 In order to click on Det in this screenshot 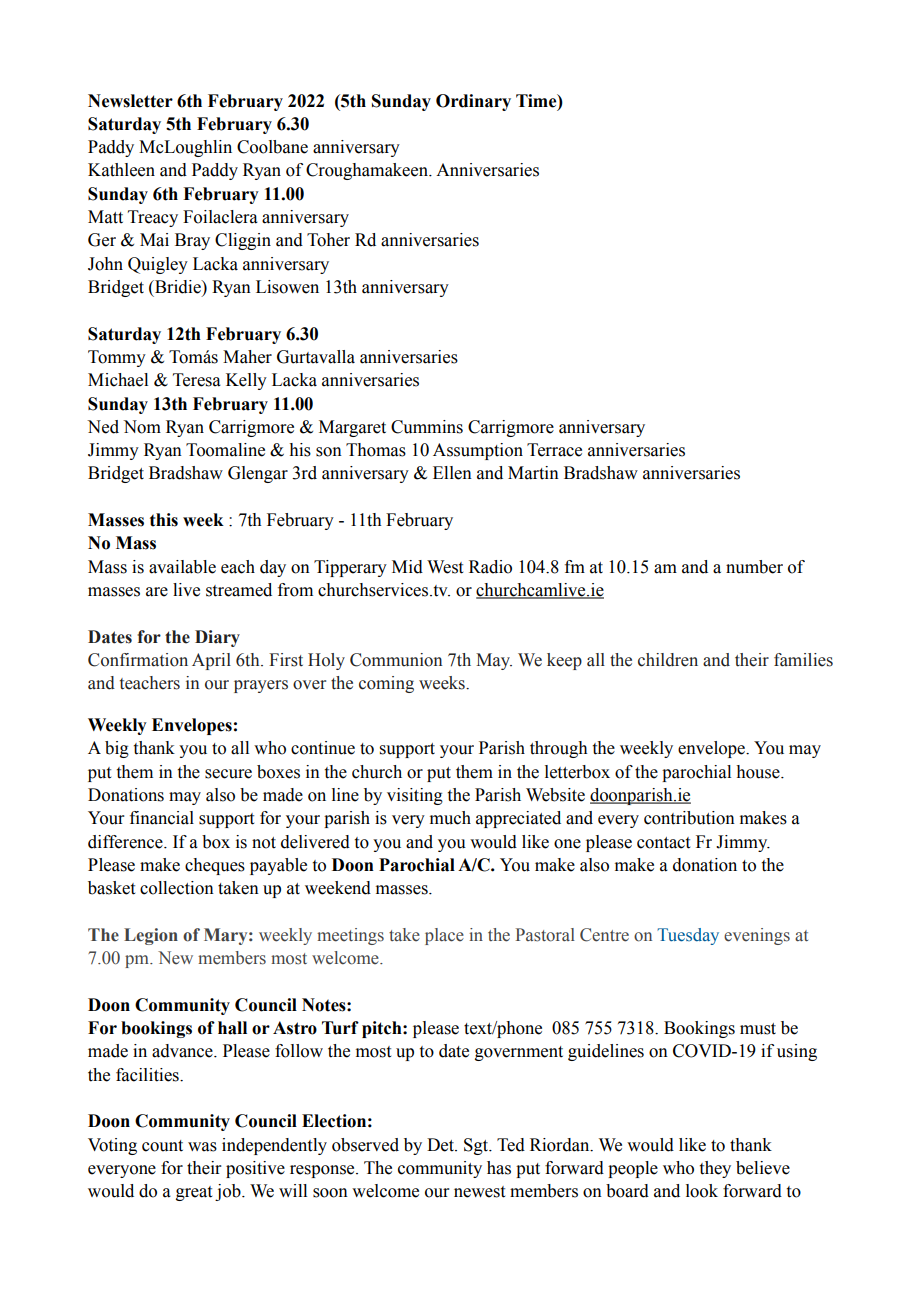, I will do `click(441, 1145)`.
